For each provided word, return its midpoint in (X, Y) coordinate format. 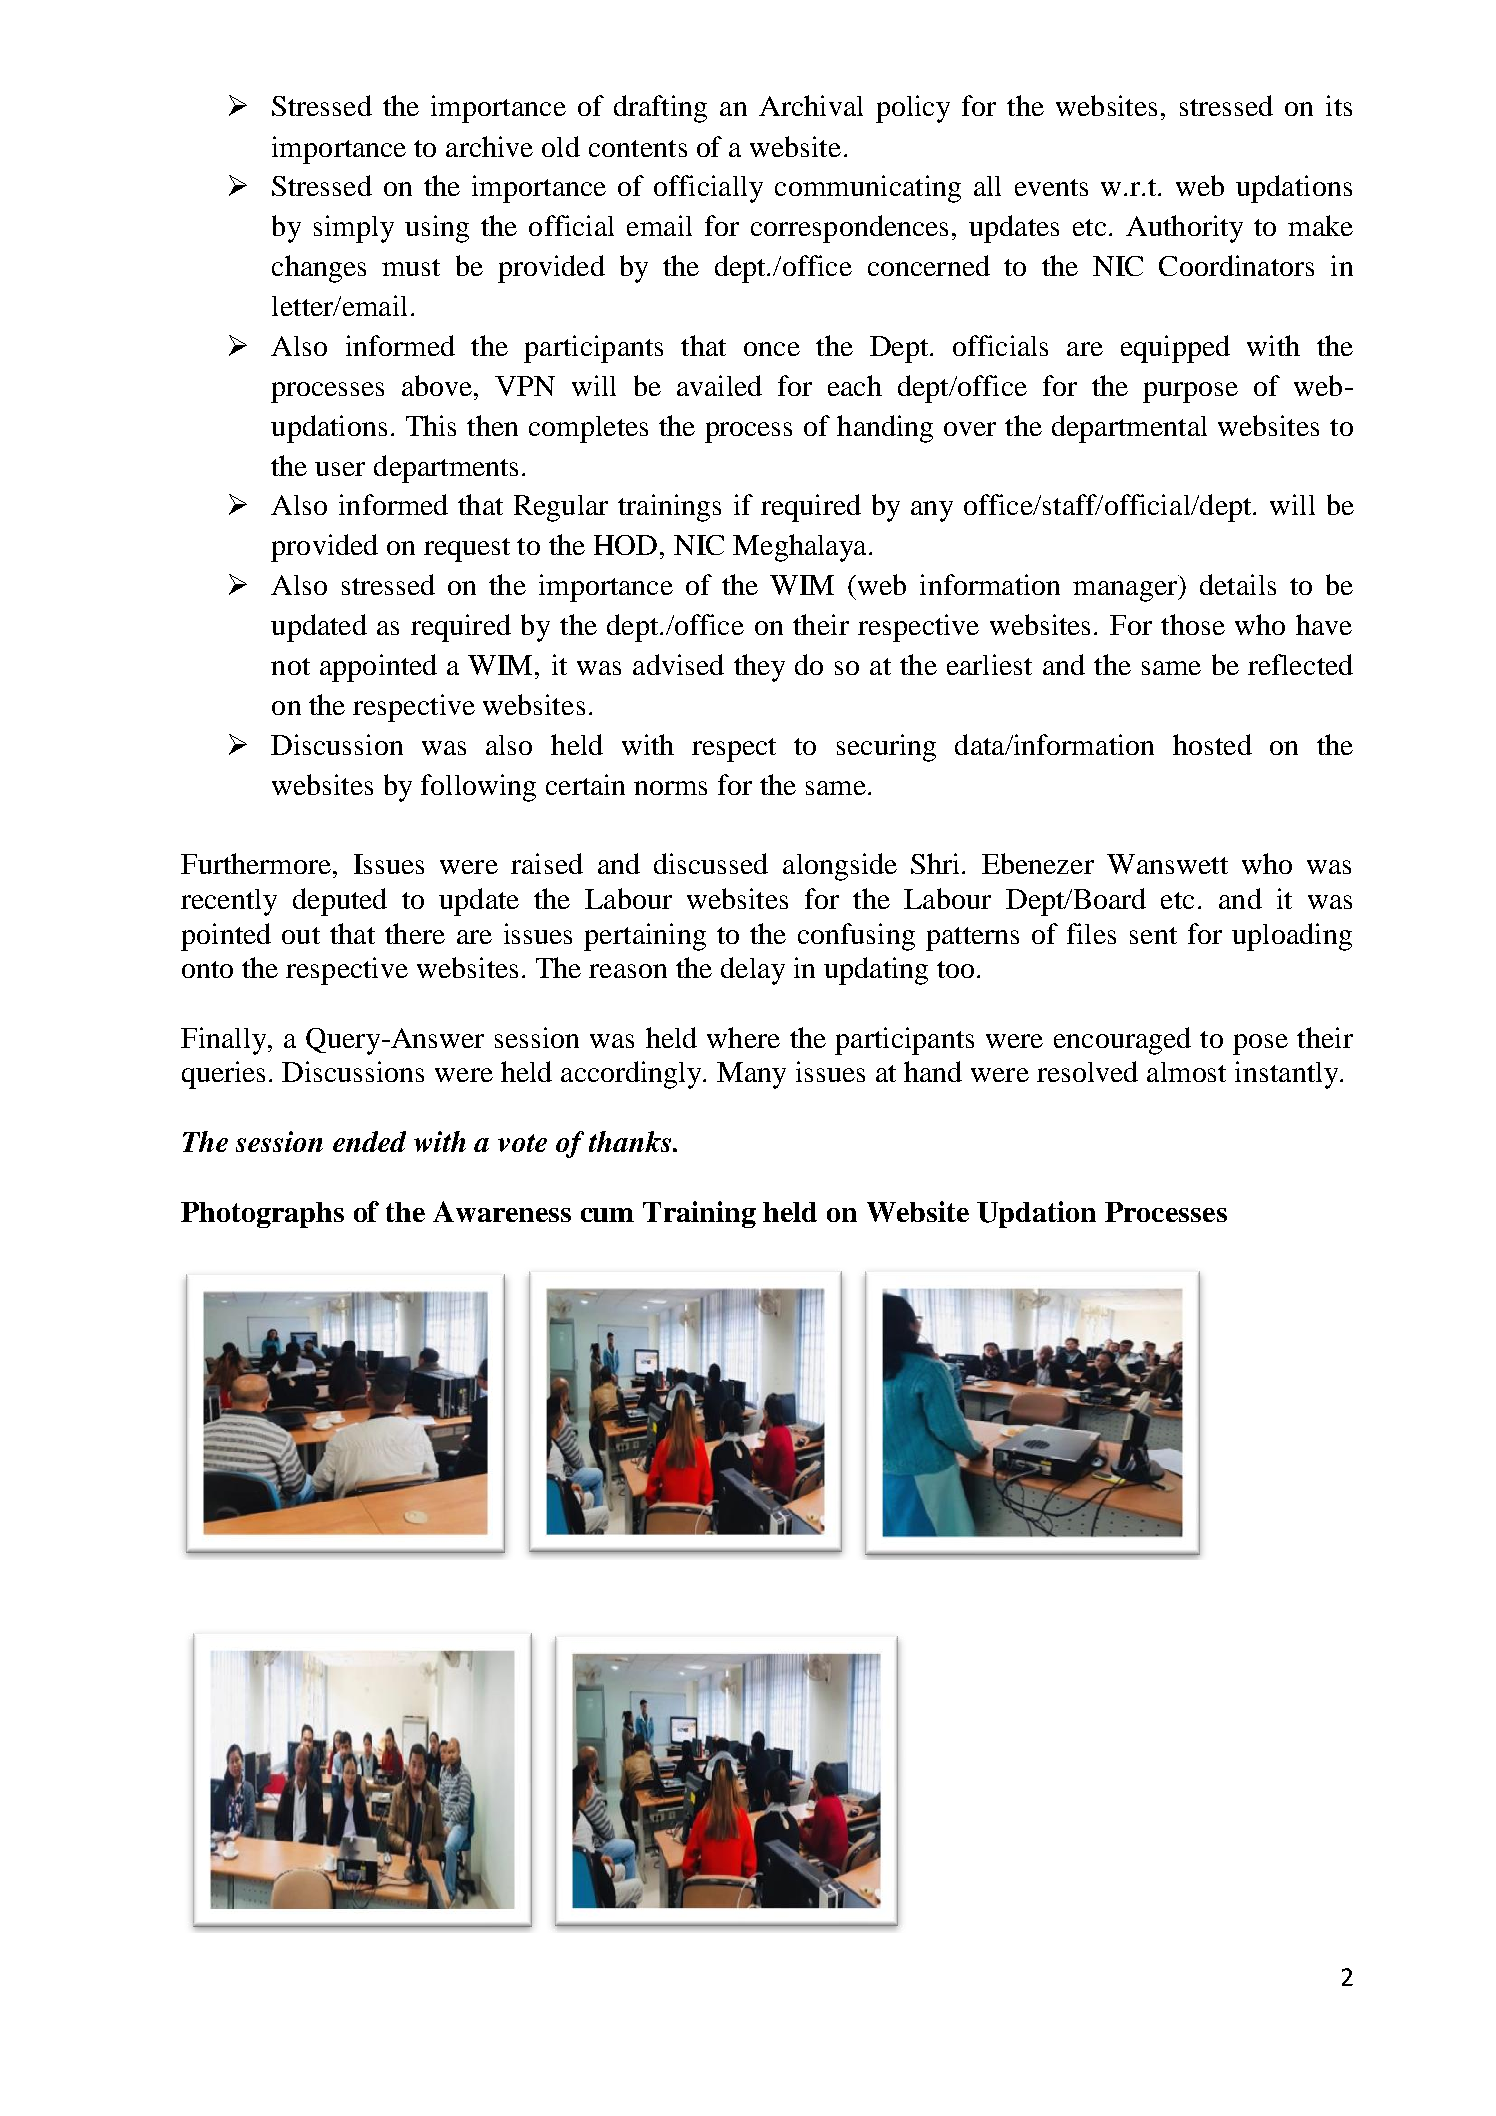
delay (753, 971)
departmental (1129, 429)
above (438, 385)
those (1193, 624)
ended (369, 1141)
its (1339, 105)
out (301, 935)
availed (719, 385)
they (759, 668)
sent (1153, 935)
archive (489, 146)
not (290, 666)
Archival (811, 105)
